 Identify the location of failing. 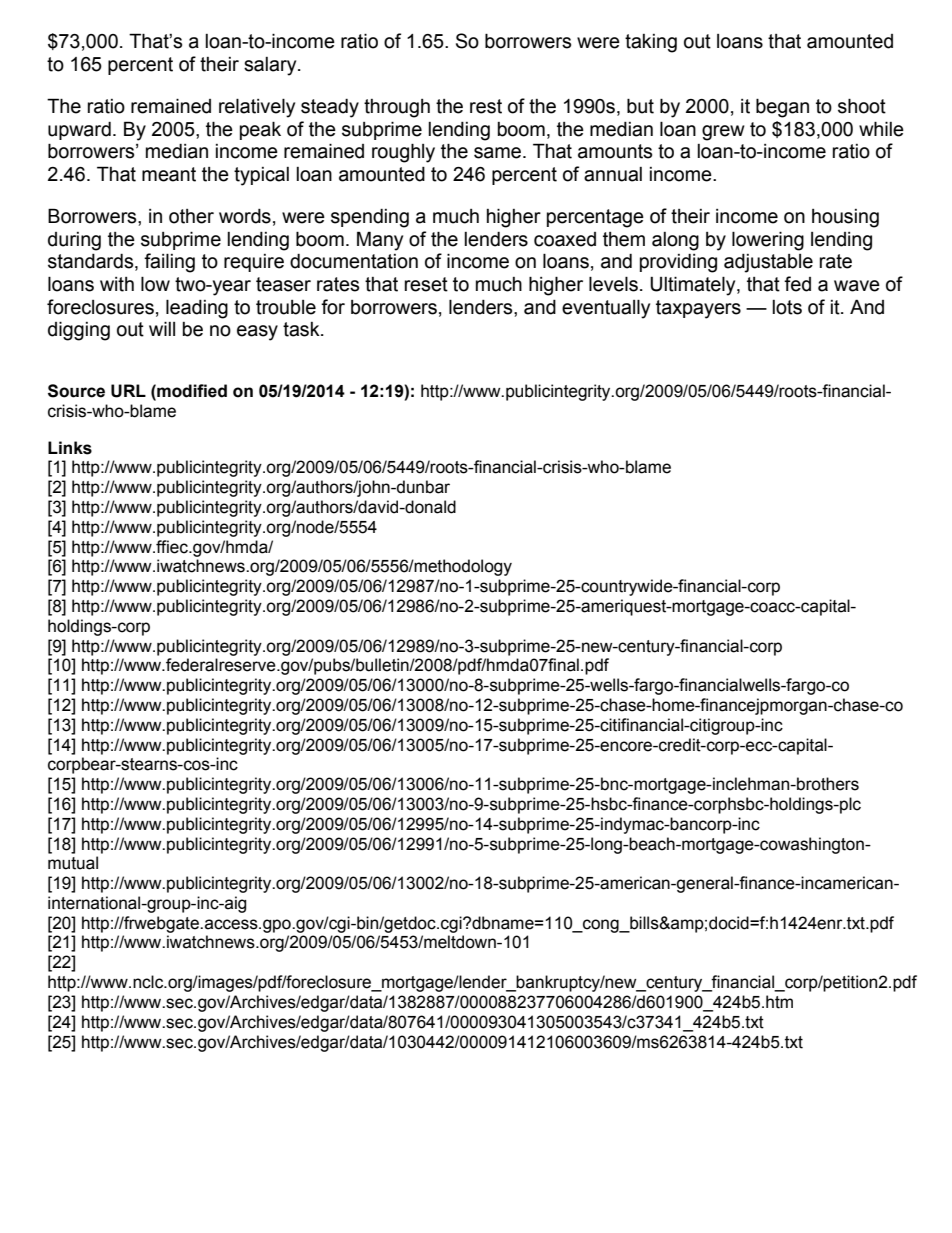
(169, 263).
